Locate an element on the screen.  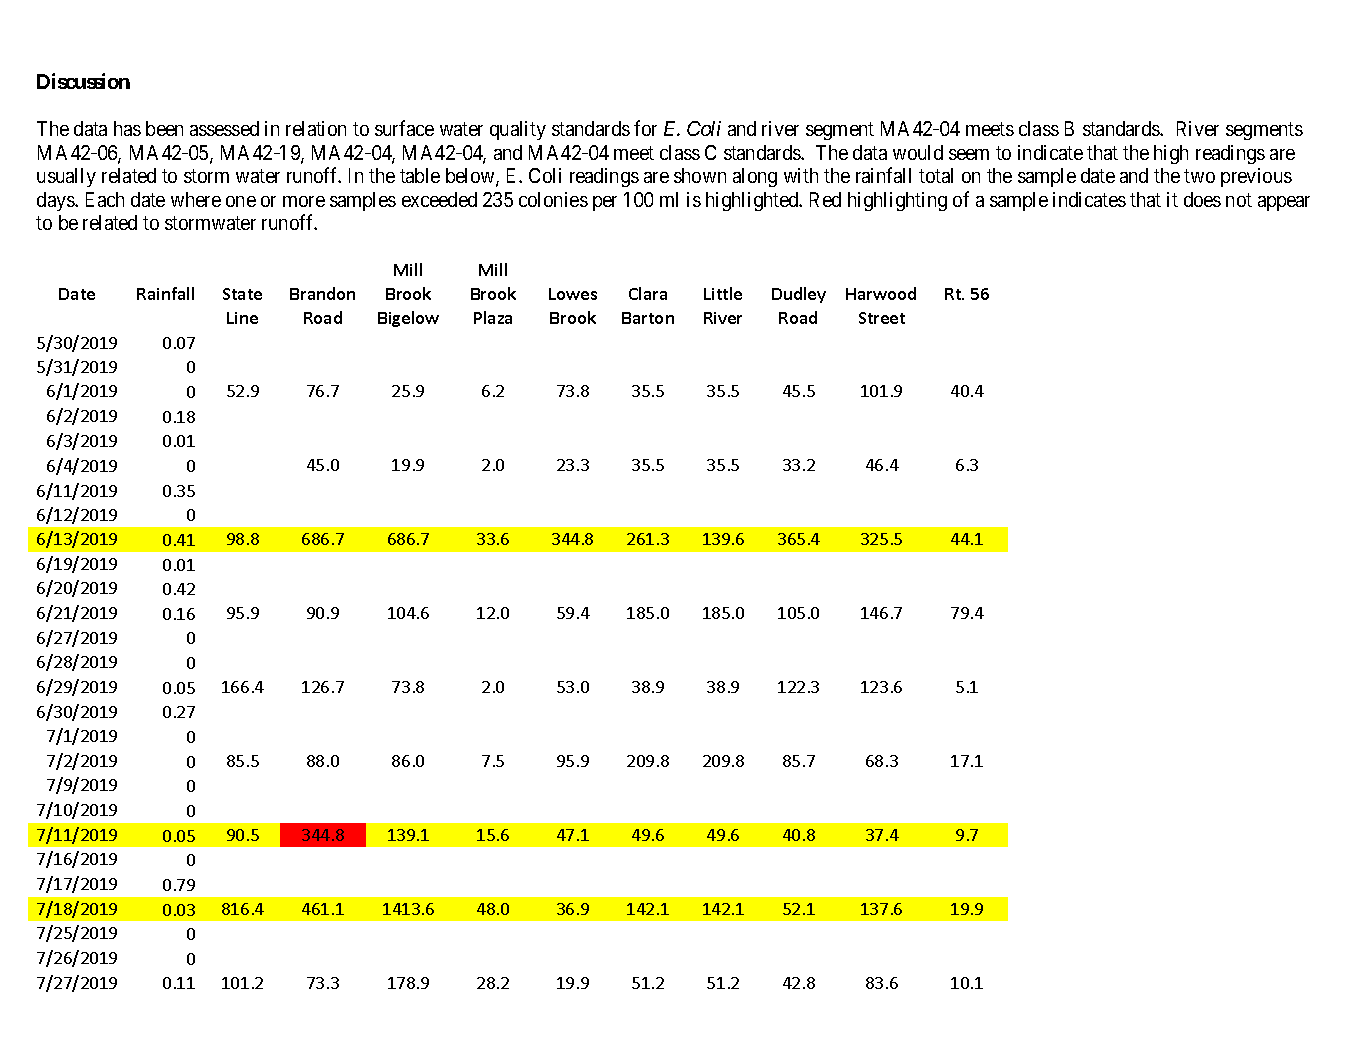
Barton is located at coordinates (648, 318).
